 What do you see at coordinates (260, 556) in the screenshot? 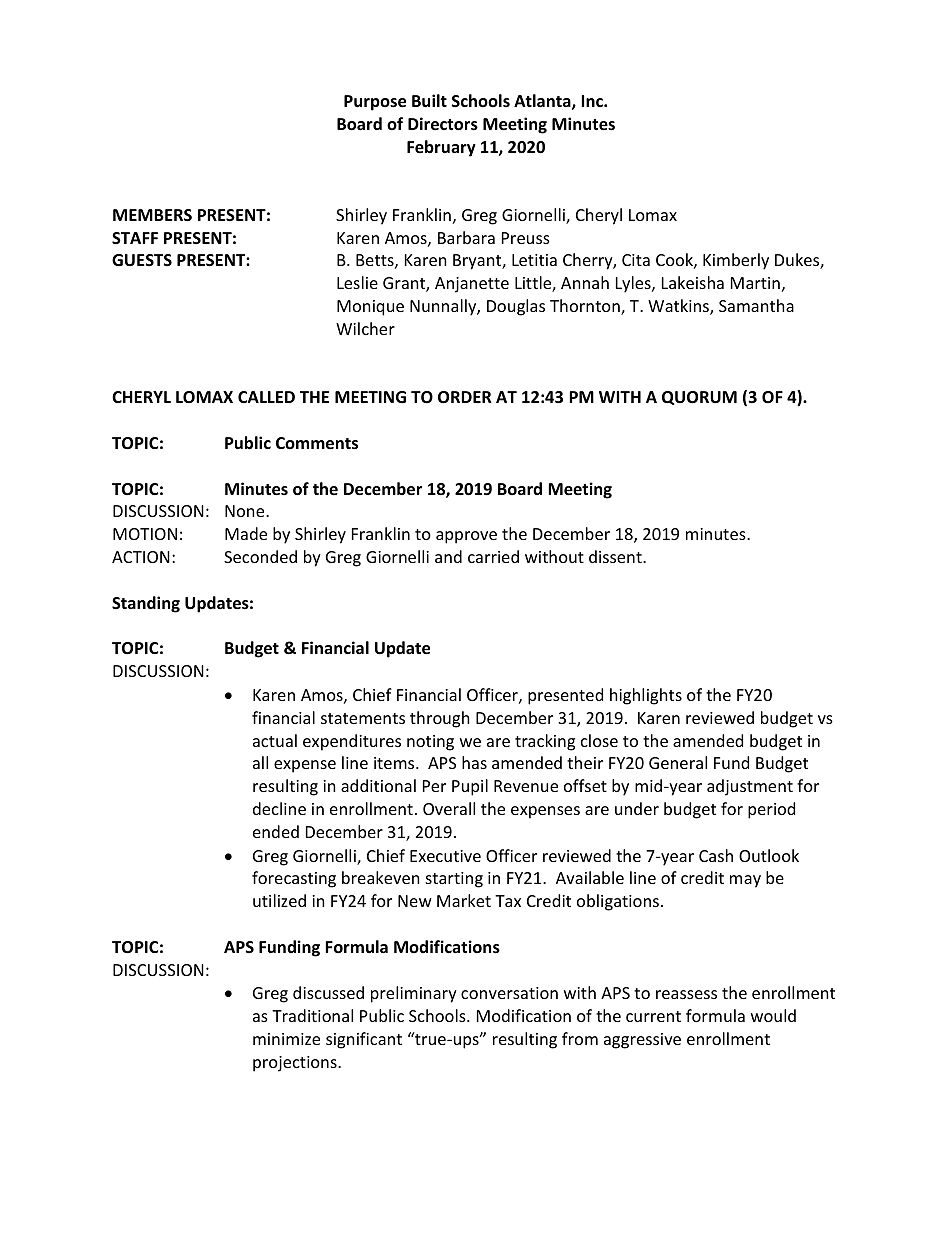
I see `Seconded` at bounding box center [260, 556].
